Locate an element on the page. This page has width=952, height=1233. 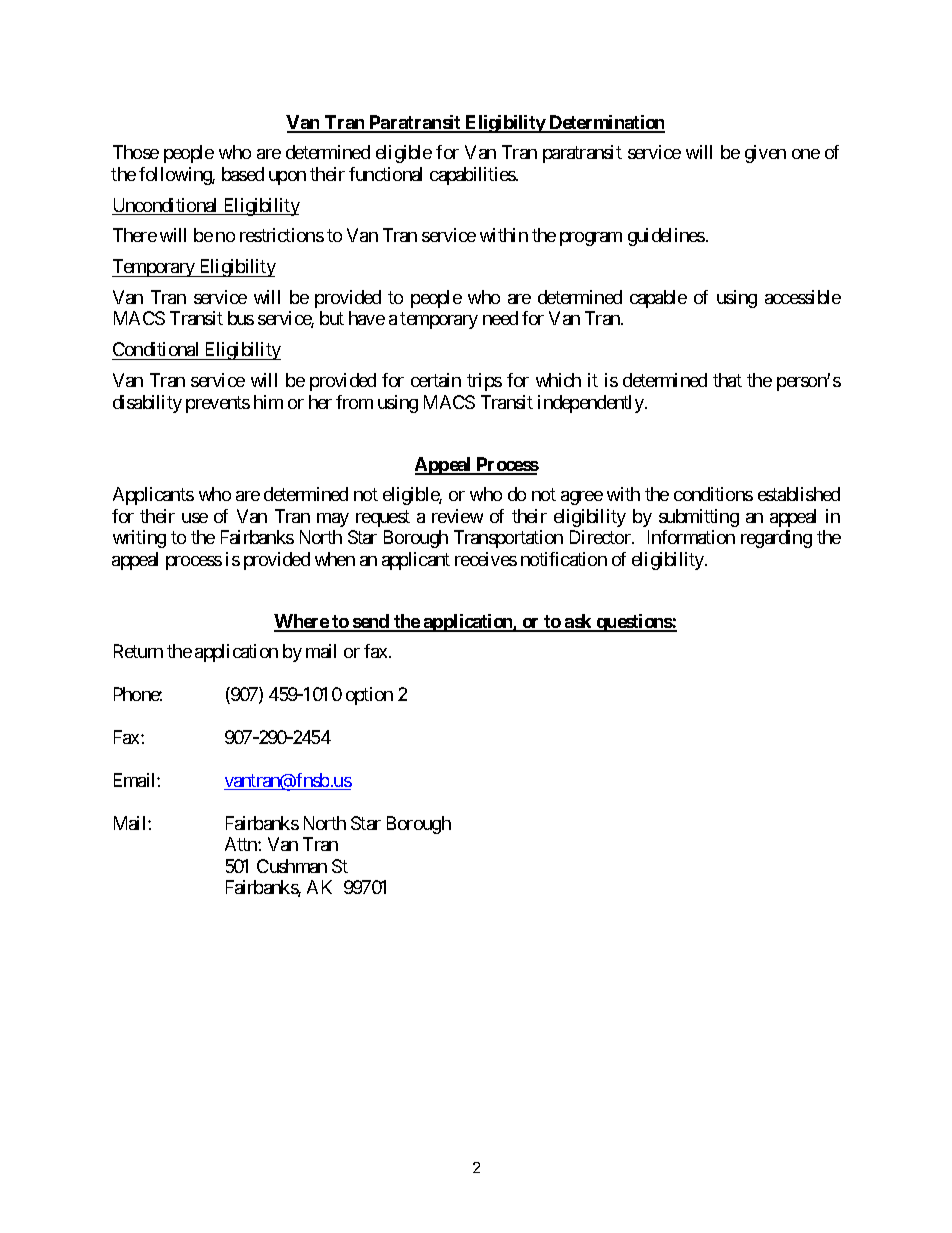
that is located at coordinates (727, 380).
